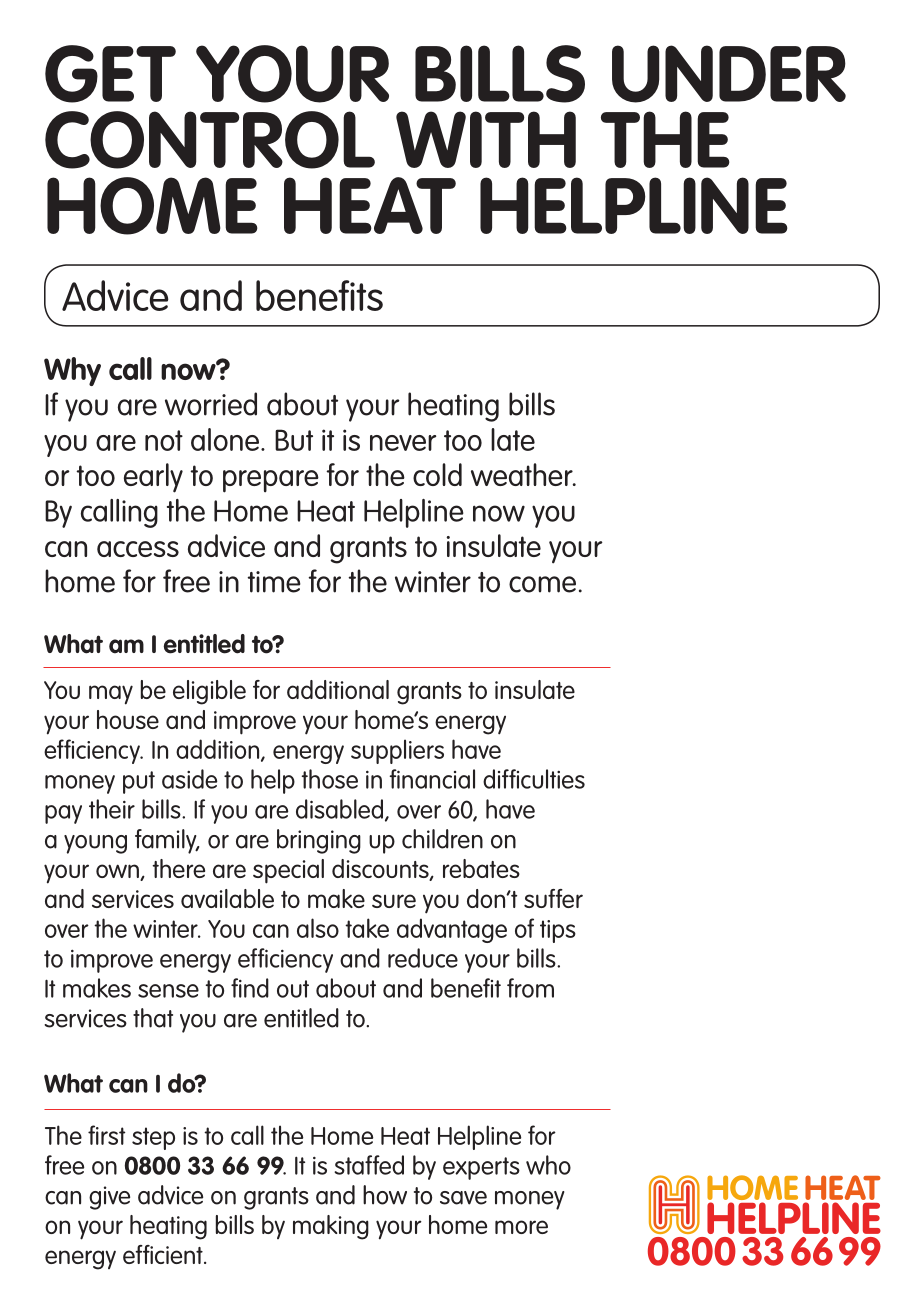  What do you see at coordinates (110, 74) in the document?
I see `Get` at bounding box center [110, 74].
